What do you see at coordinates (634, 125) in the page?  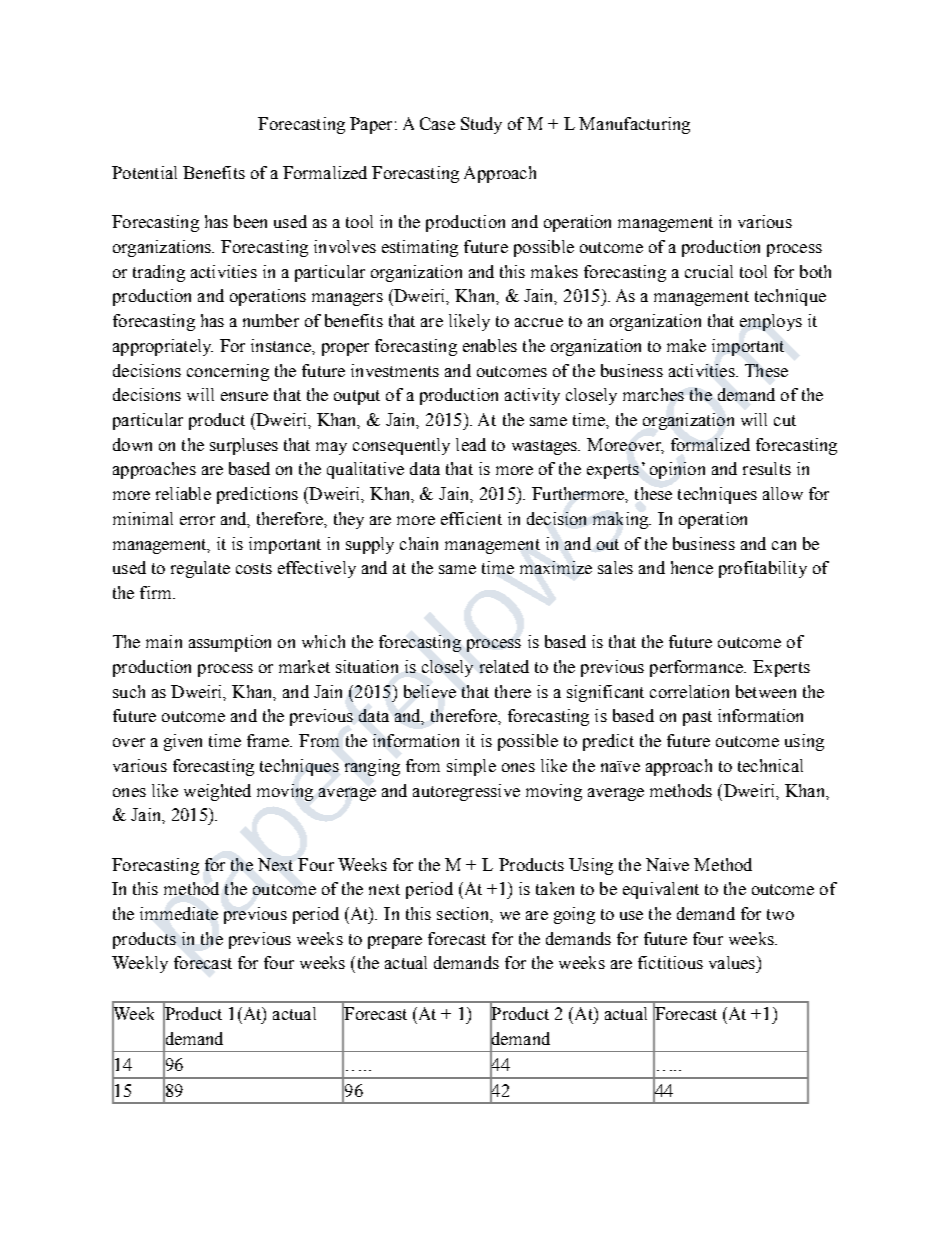 I see `Manufacturing` at bounding box center [634, 125].
